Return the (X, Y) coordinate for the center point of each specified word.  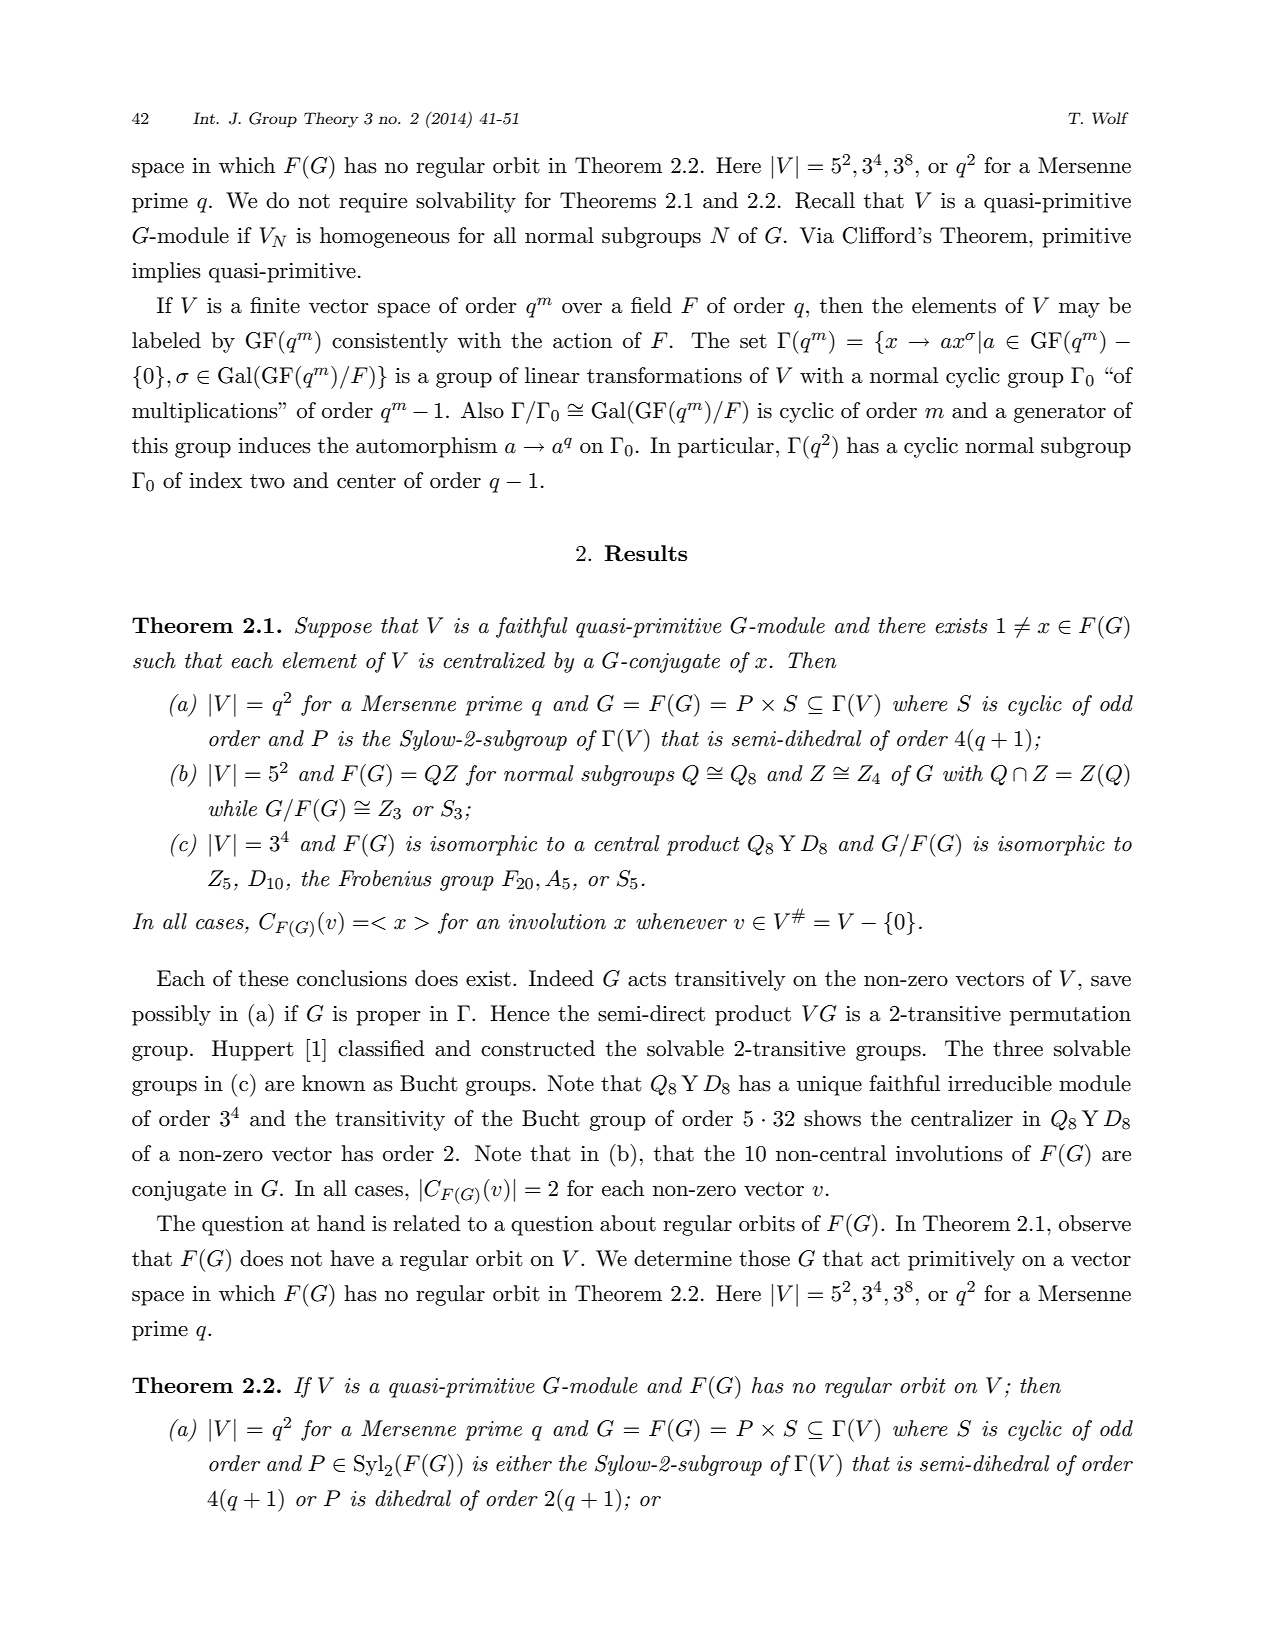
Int (205, 118)
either (524, 1463)
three (1018, 1048)
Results (645, 553)
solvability (466, 202)
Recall (825, 200)
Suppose (333, 627)
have (352, 1258)
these (263, 978)
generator (1060, 413)
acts (647, 979)
